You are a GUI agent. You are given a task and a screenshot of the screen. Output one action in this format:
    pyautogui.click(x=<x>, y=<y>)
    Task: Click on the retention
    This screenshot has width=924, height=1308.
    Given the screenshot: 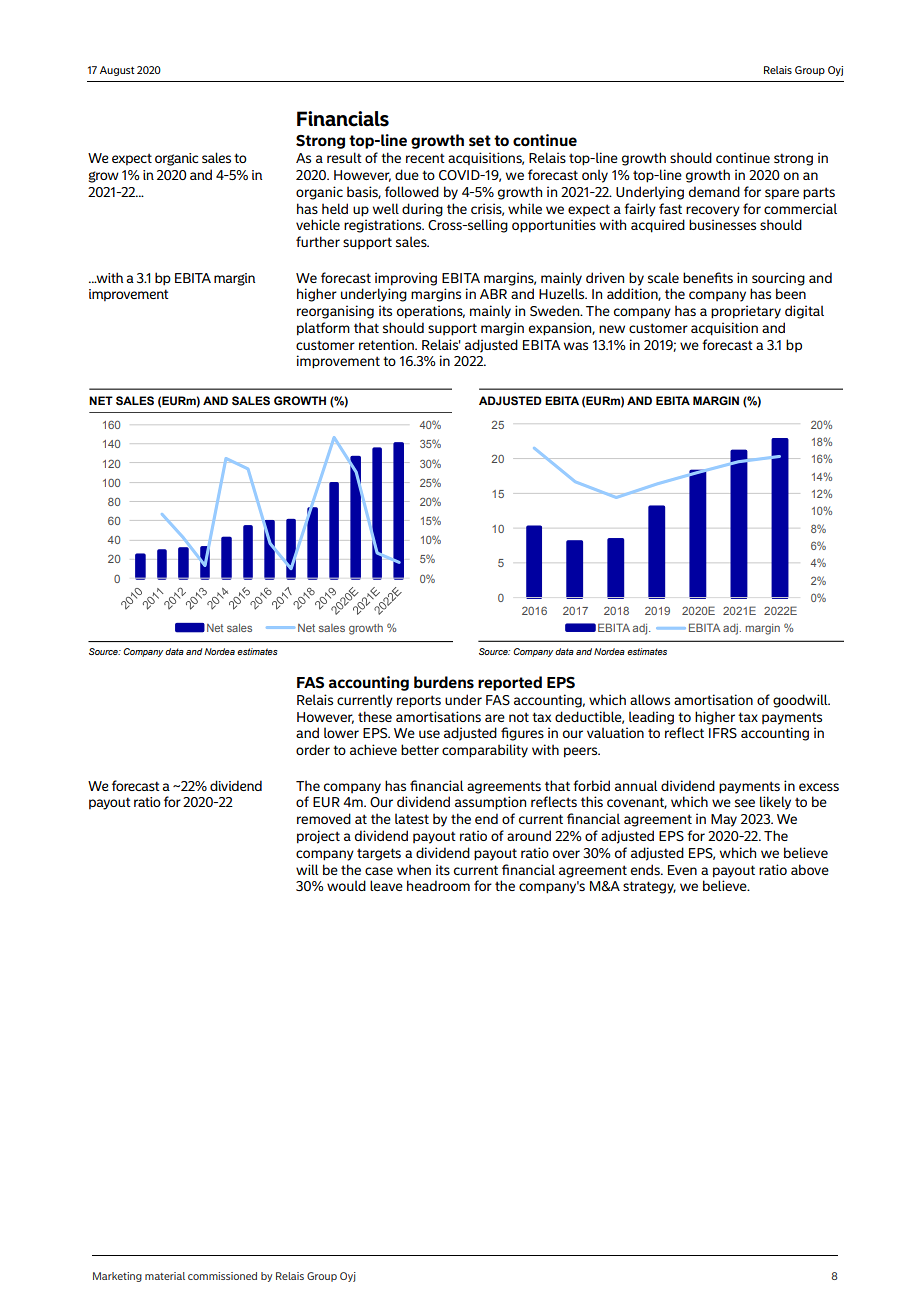 What is the action you would take?
    pyautogui.click(x=387, y=344)
